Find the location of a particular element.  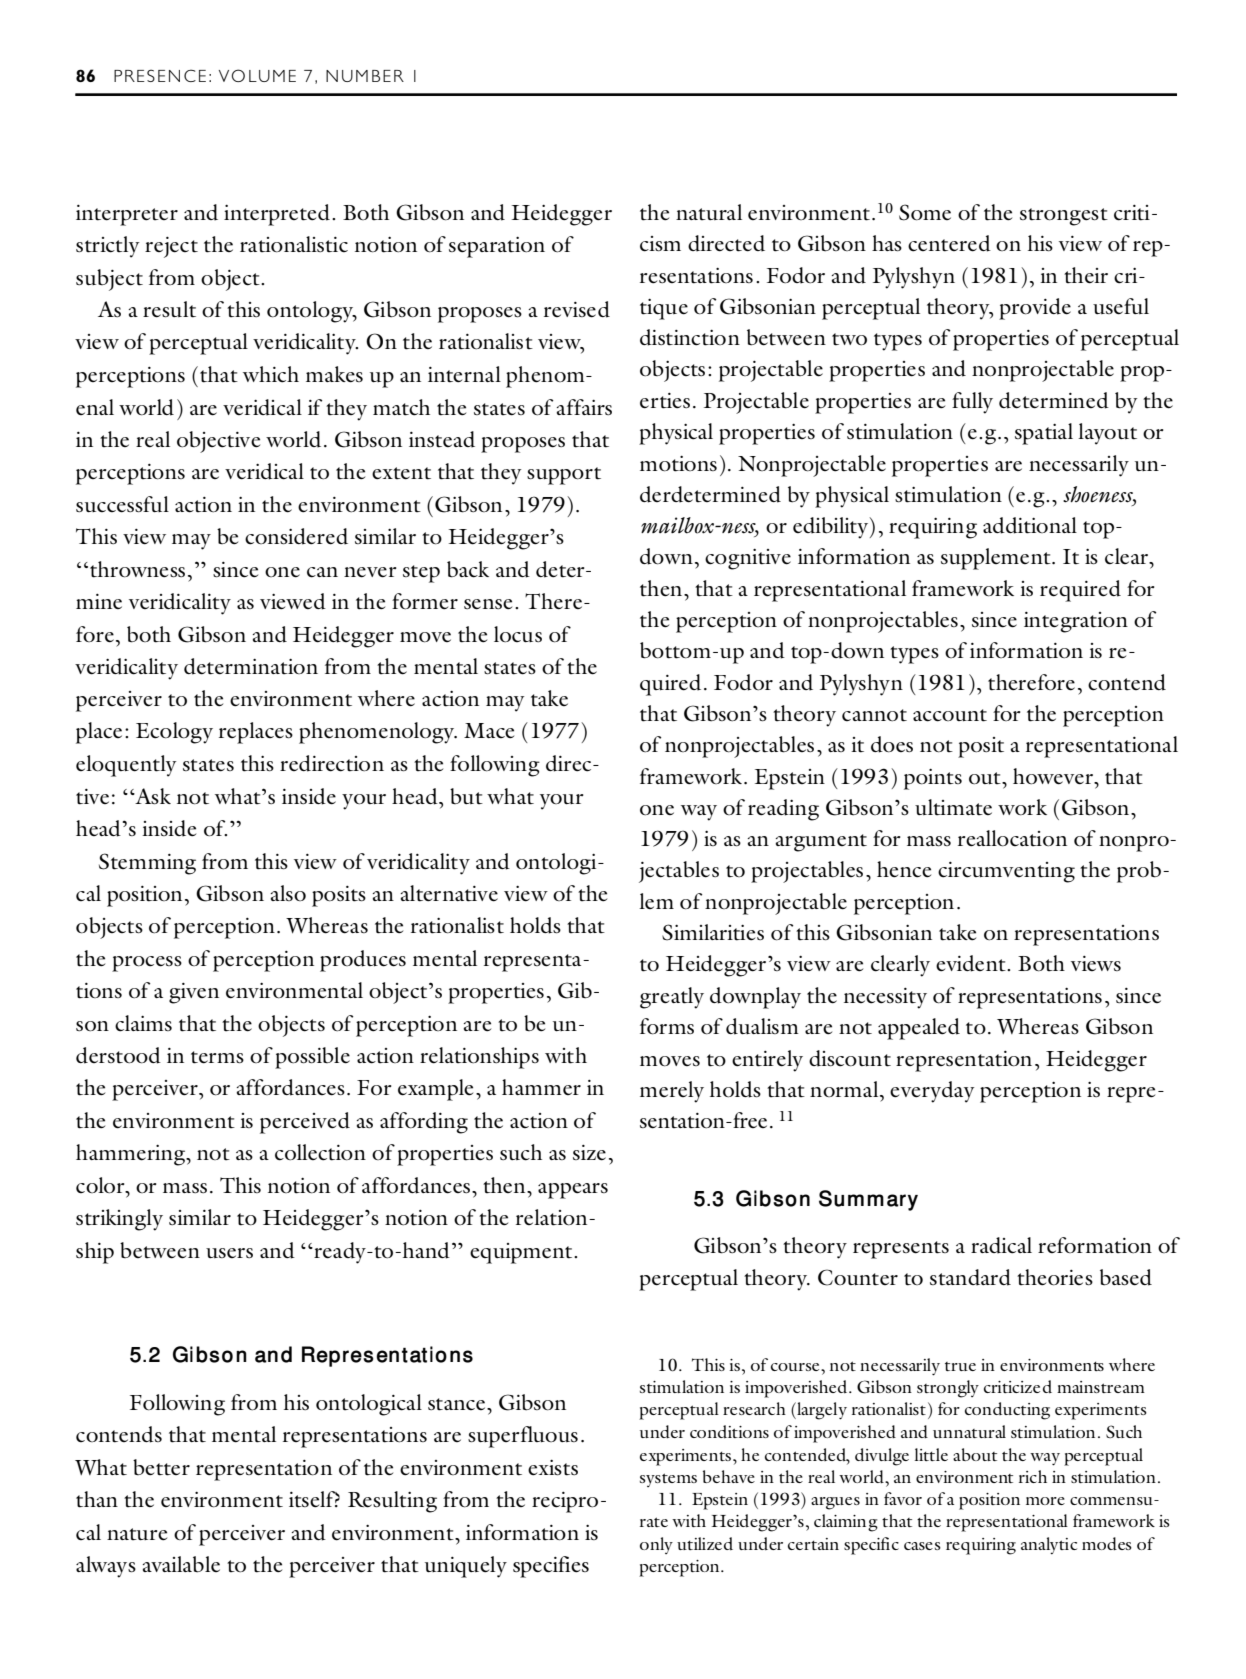

also is located at coordinates (288, 893).
